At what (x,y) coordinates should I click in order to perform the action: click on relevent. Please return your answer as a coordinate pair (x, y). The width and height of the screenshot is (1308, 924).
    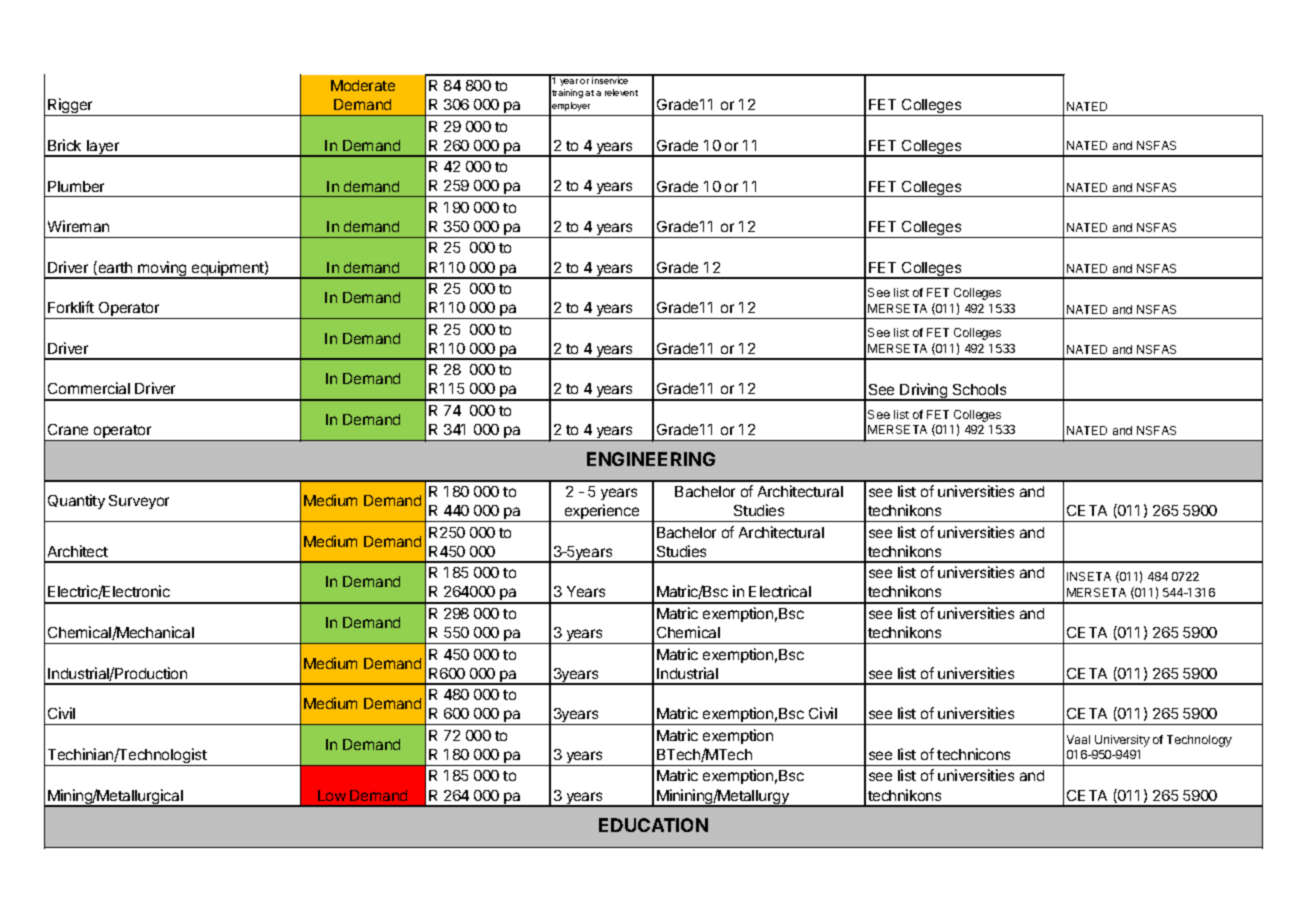
    Looking at the image, I should click on (621, 92).
